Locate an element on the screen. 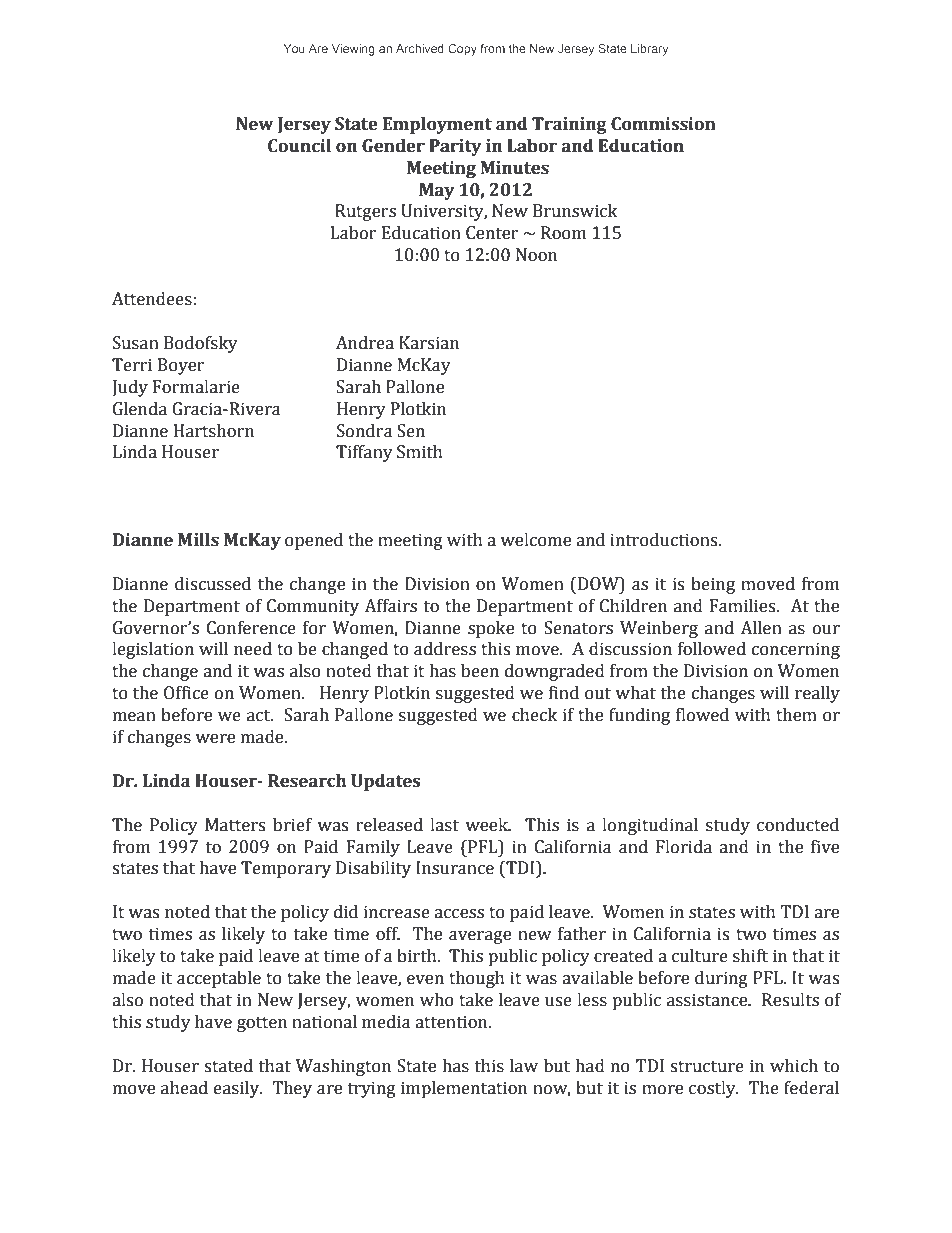 The image size is (952, 1233). structure is located at coordinates (707, 1067).
